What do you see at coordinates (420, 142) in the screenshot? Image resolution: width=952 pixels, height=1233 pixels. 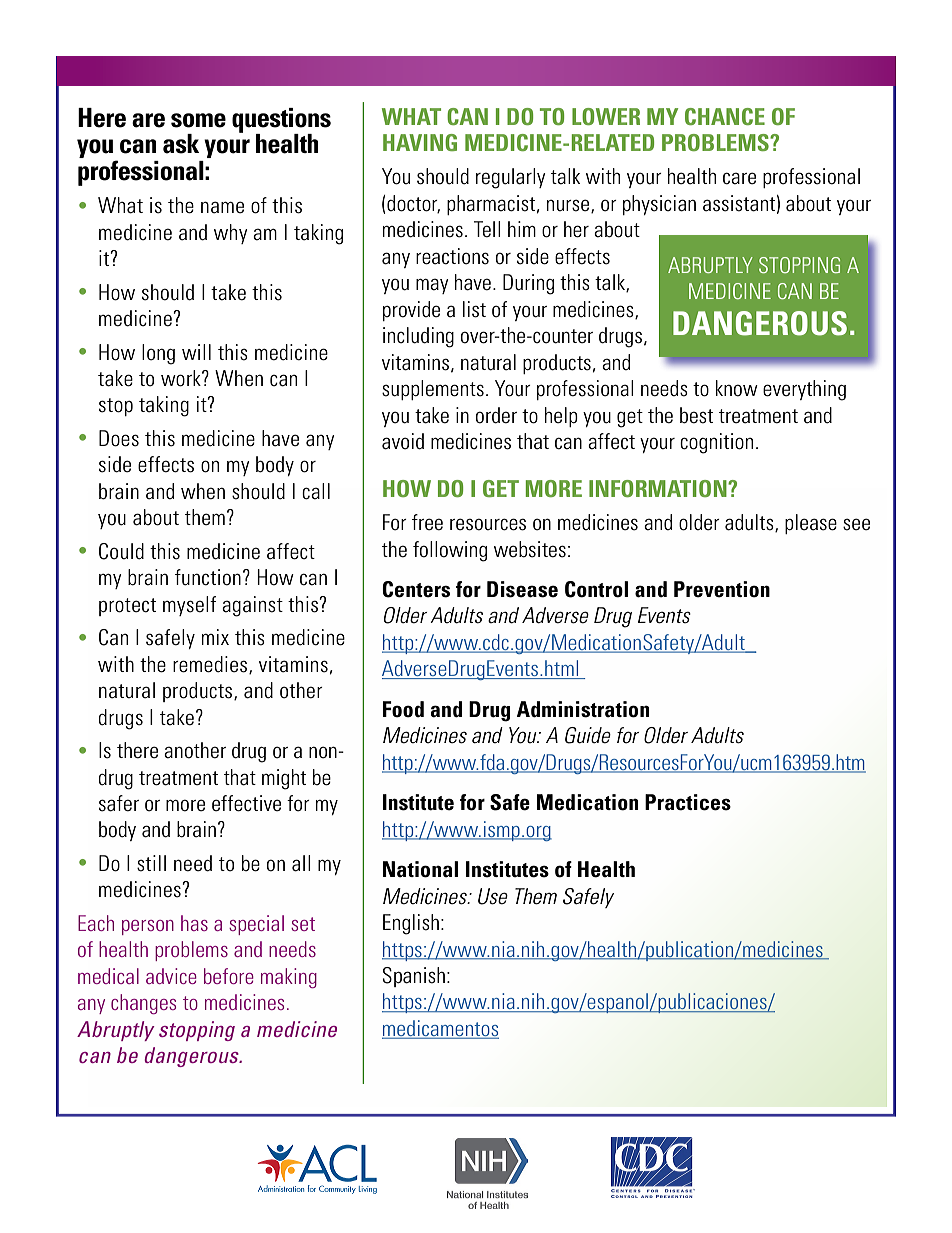 I see `HAVING` at bounding box center [420, 142].
